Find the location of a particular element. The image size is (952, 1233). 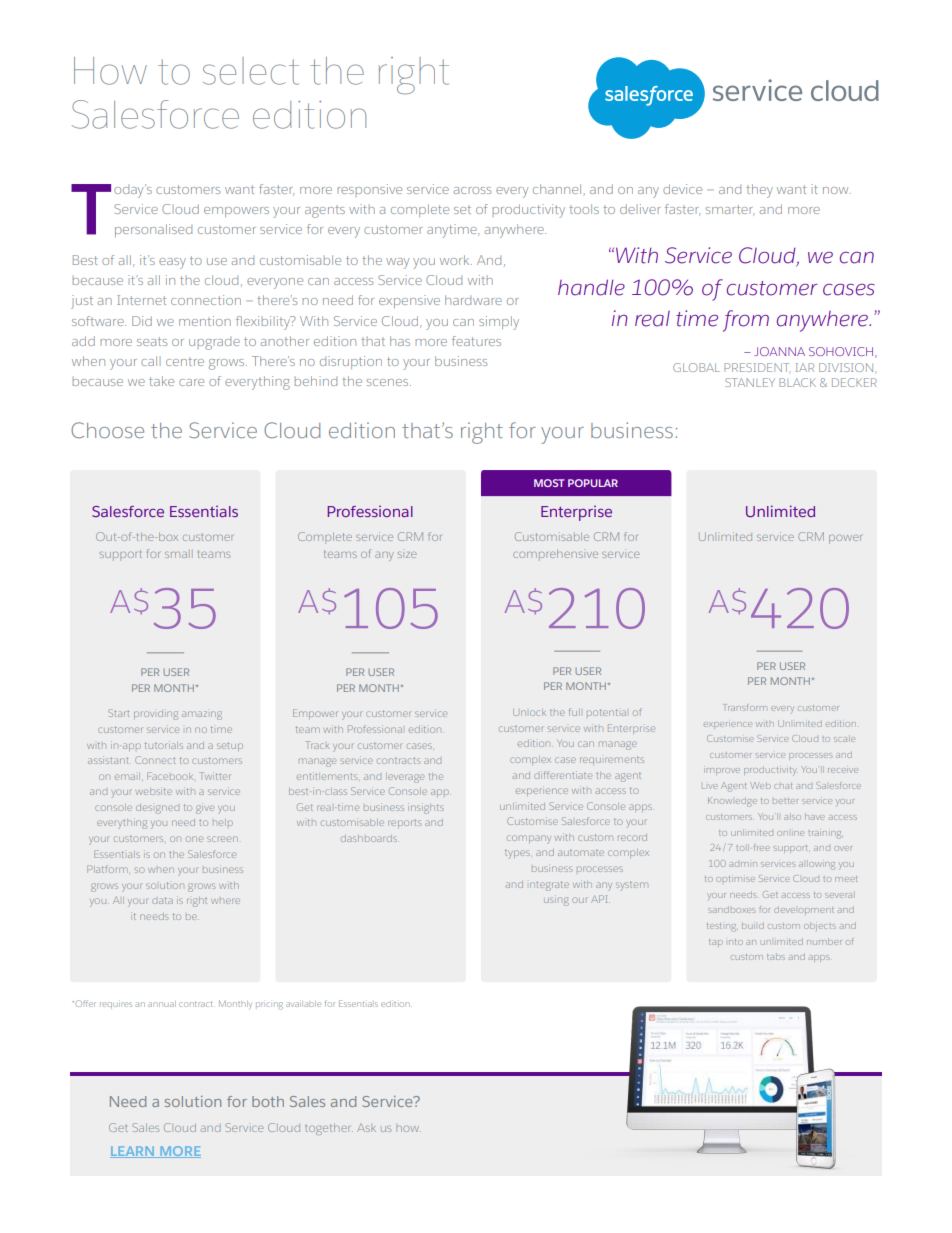

Ask is located at coordinates (366, 1128).
